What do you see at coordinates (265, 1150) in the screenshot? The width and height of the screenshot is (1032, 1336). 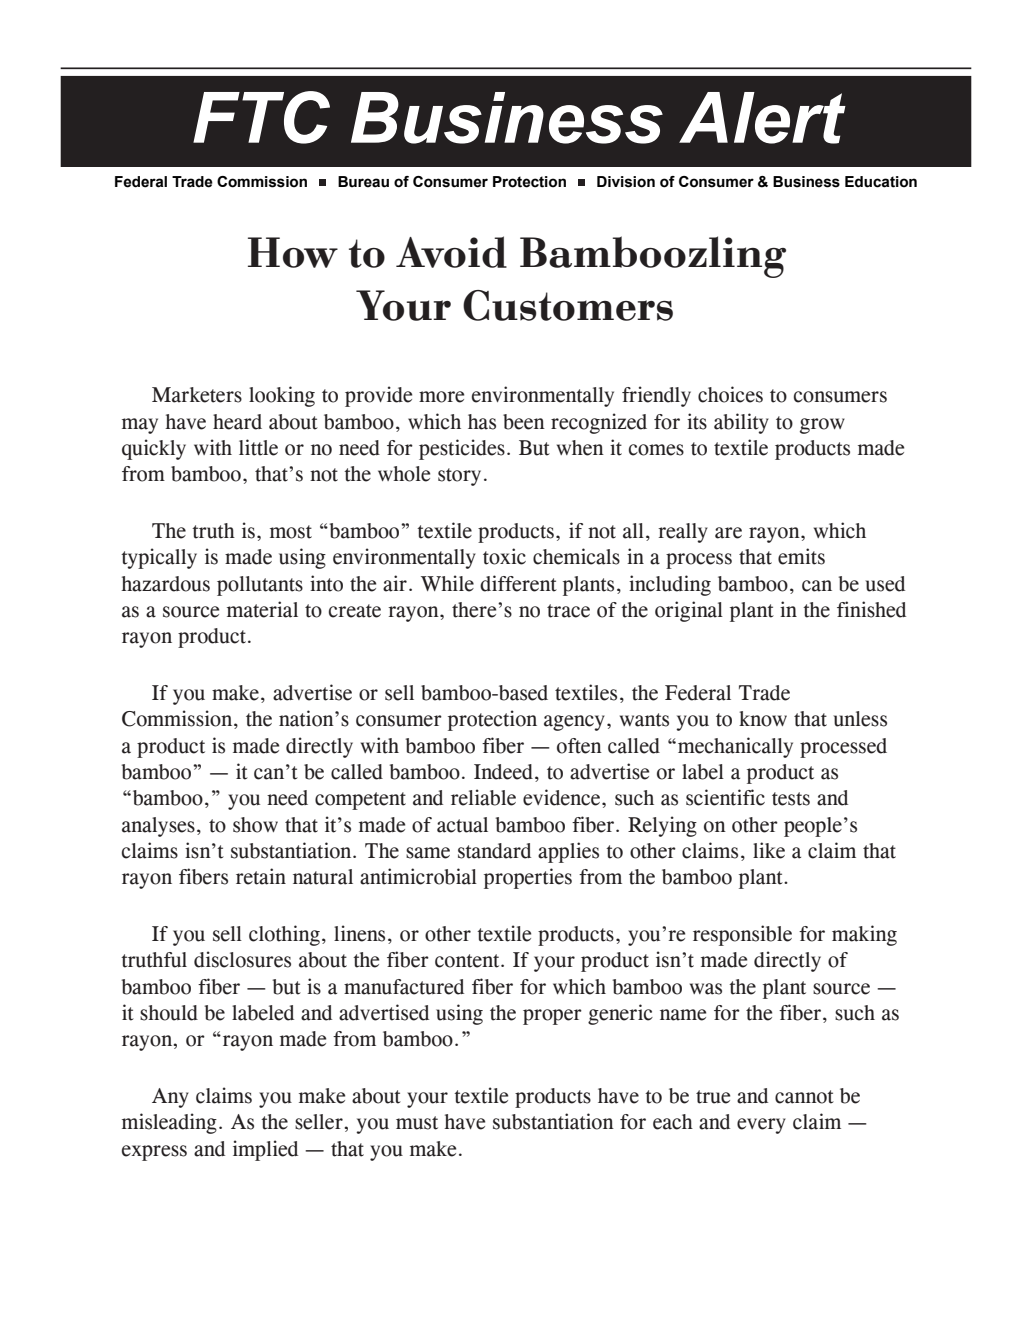 I see `implied` at bounding box center [265, 1150].
